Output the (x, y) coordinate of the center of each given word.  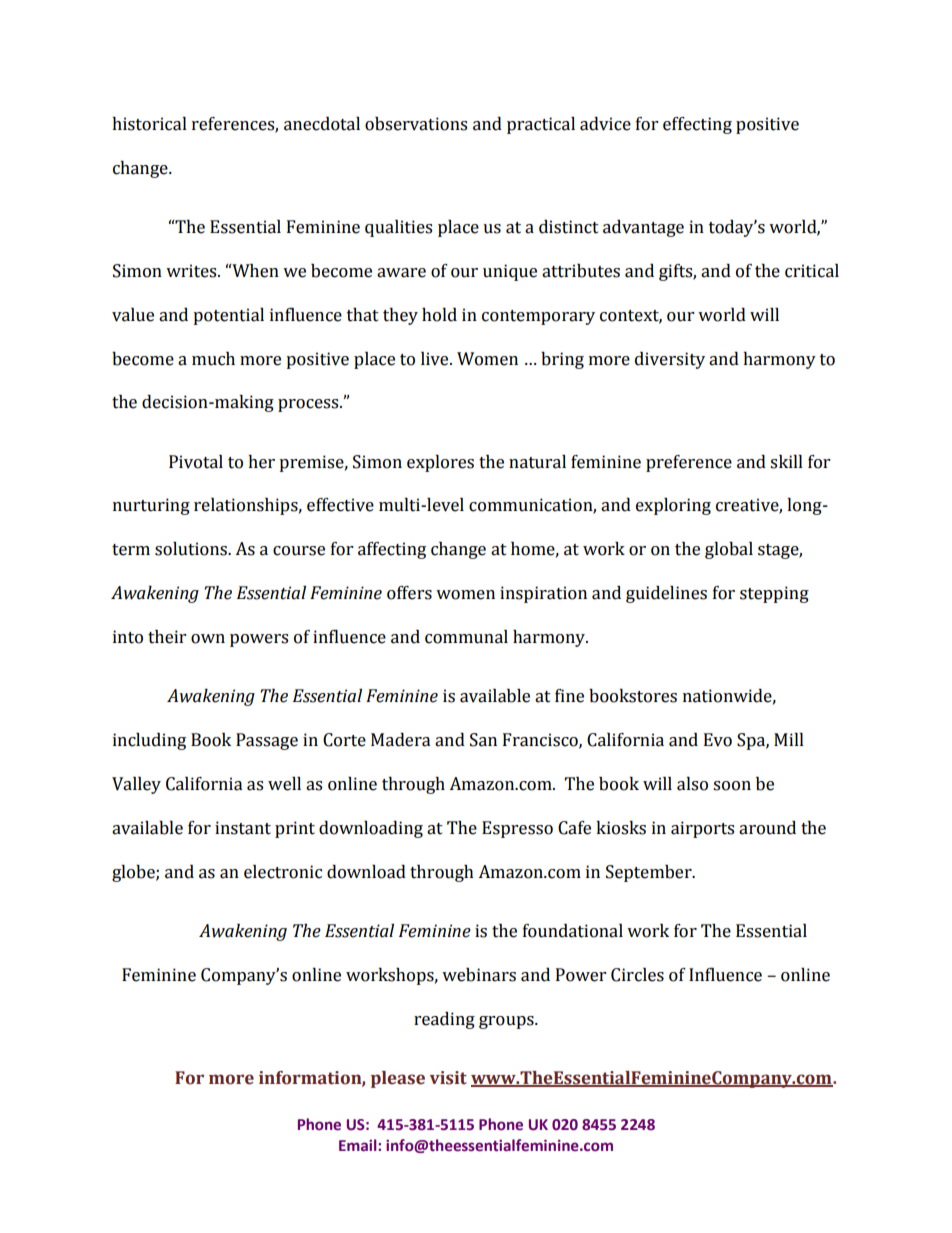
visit (448, 1078)
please (398, 1079)
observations (416, 124)
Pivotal (196, 462)
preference (689, 463)
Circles (637, 975)
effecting (697, 125)
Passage (267, 741)
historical (149, 124)
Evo (718, 740)
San (483, 740)
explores (440, 463)
